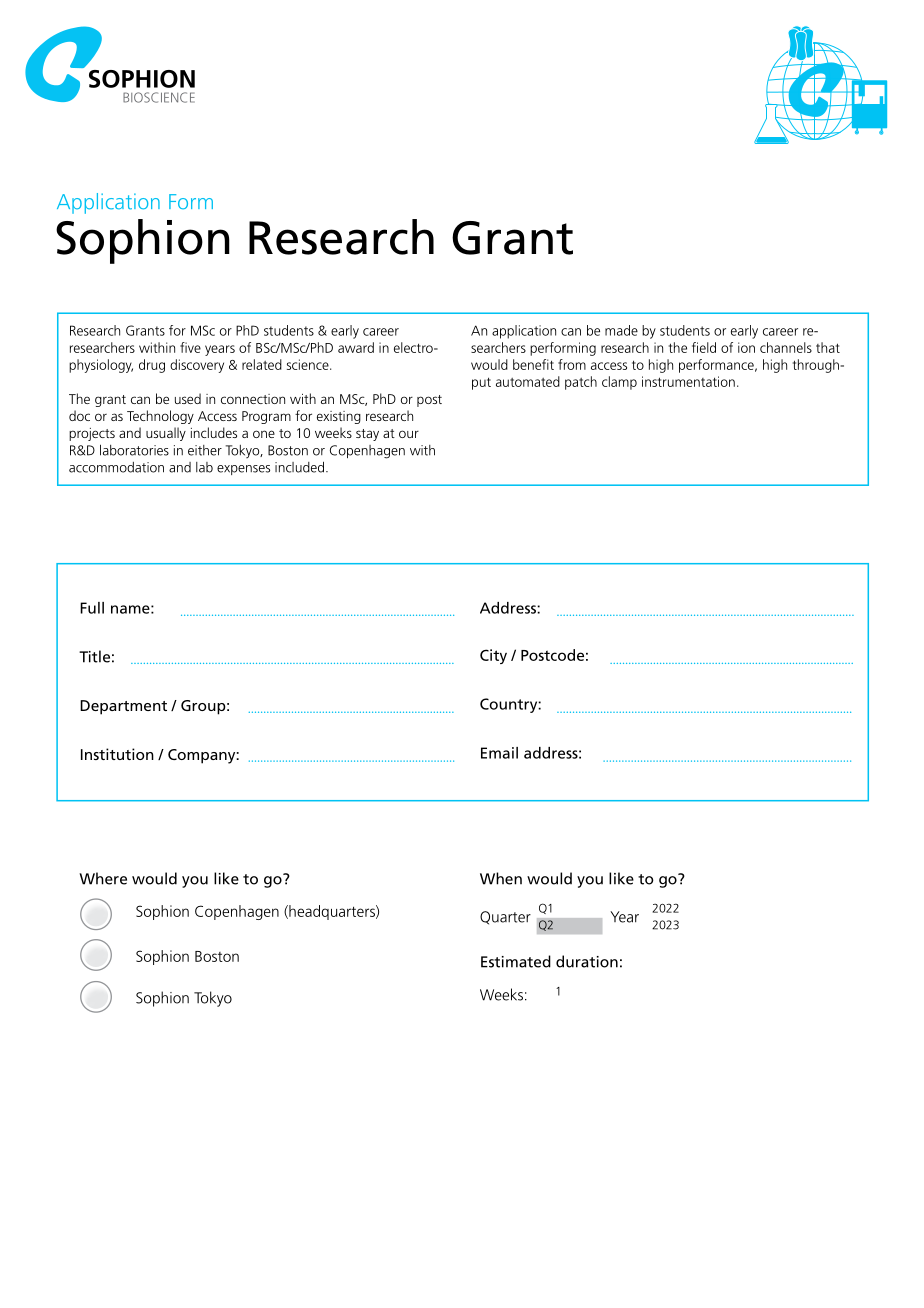  What do you see at coordinates (117, 754) in the document?
I see `Institution` at bounding box center [117, 754].
